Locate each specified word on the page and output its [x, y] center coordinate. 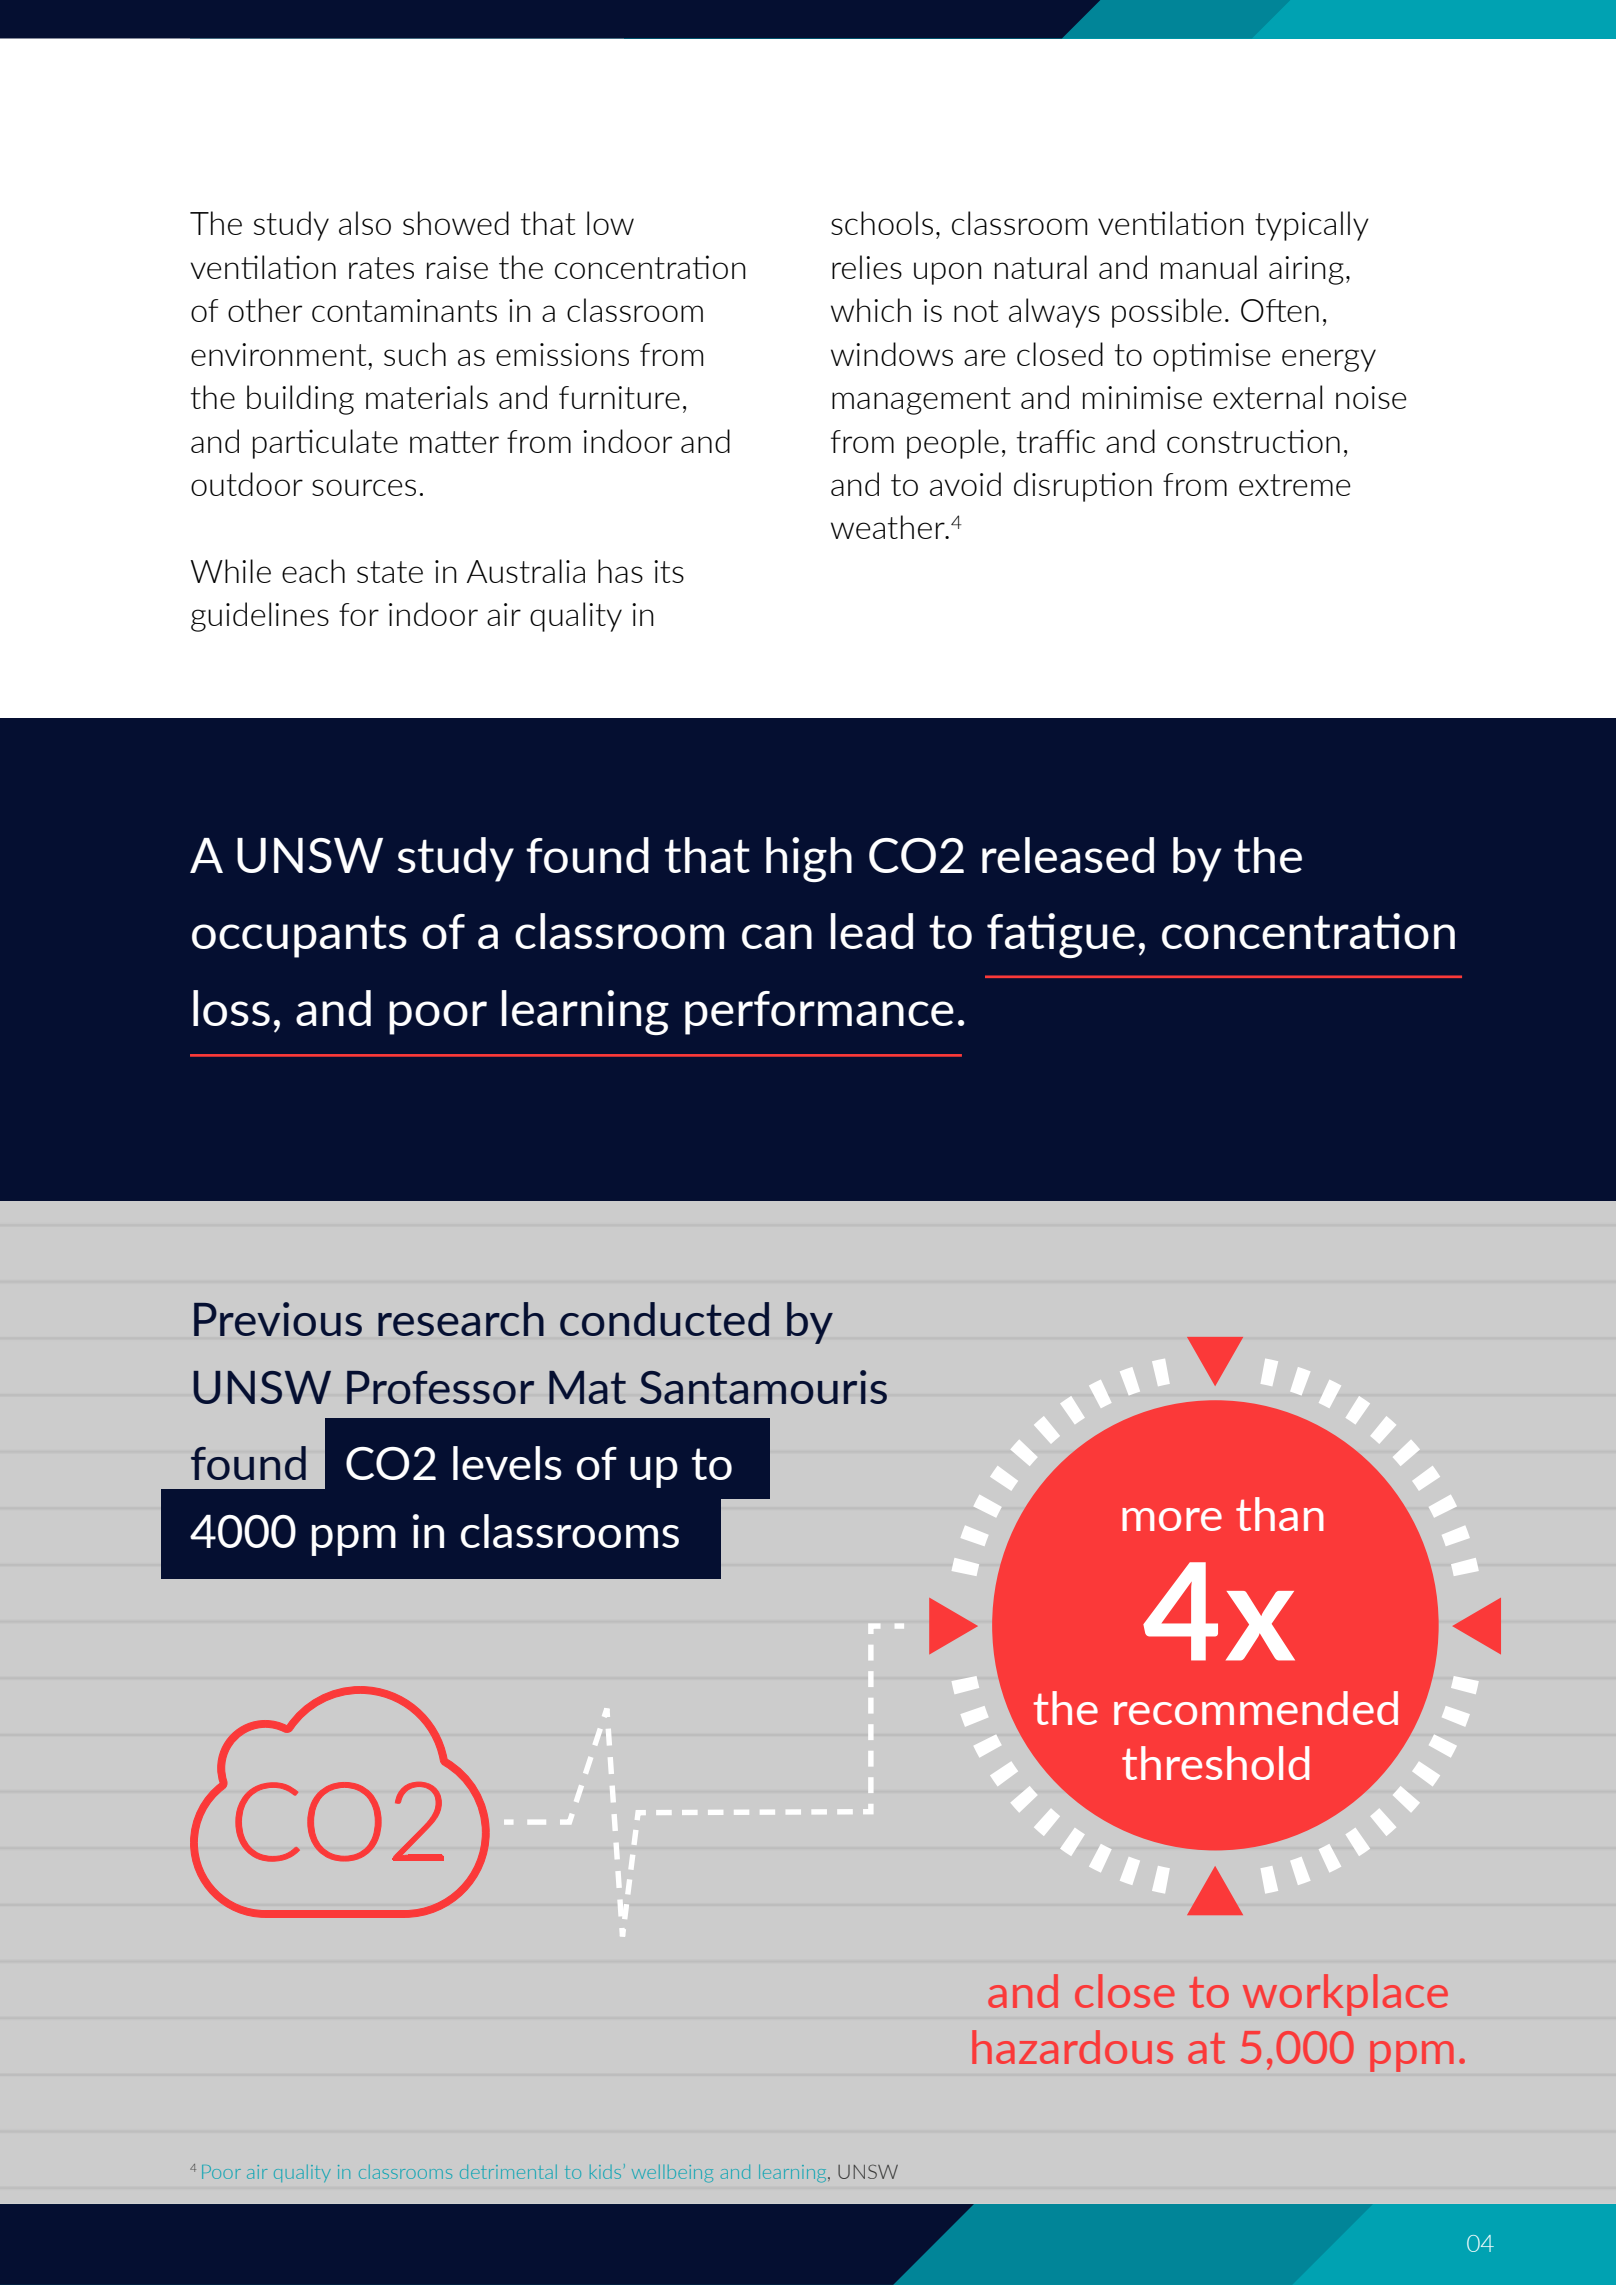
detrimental [508, 2172]
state [390, 572]
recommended [1256, 1708]
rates [381, 268]
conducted [664, 1319]
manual [1209, 267]
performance [819, 1013]
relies [867, 267]
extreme [1295, 485]
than [1280, 1514]
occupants [299, 936]
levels [507, 1463]
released [1068, 855]
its [669, 571]
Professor [440, 1387]
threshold [1215, 1763]
